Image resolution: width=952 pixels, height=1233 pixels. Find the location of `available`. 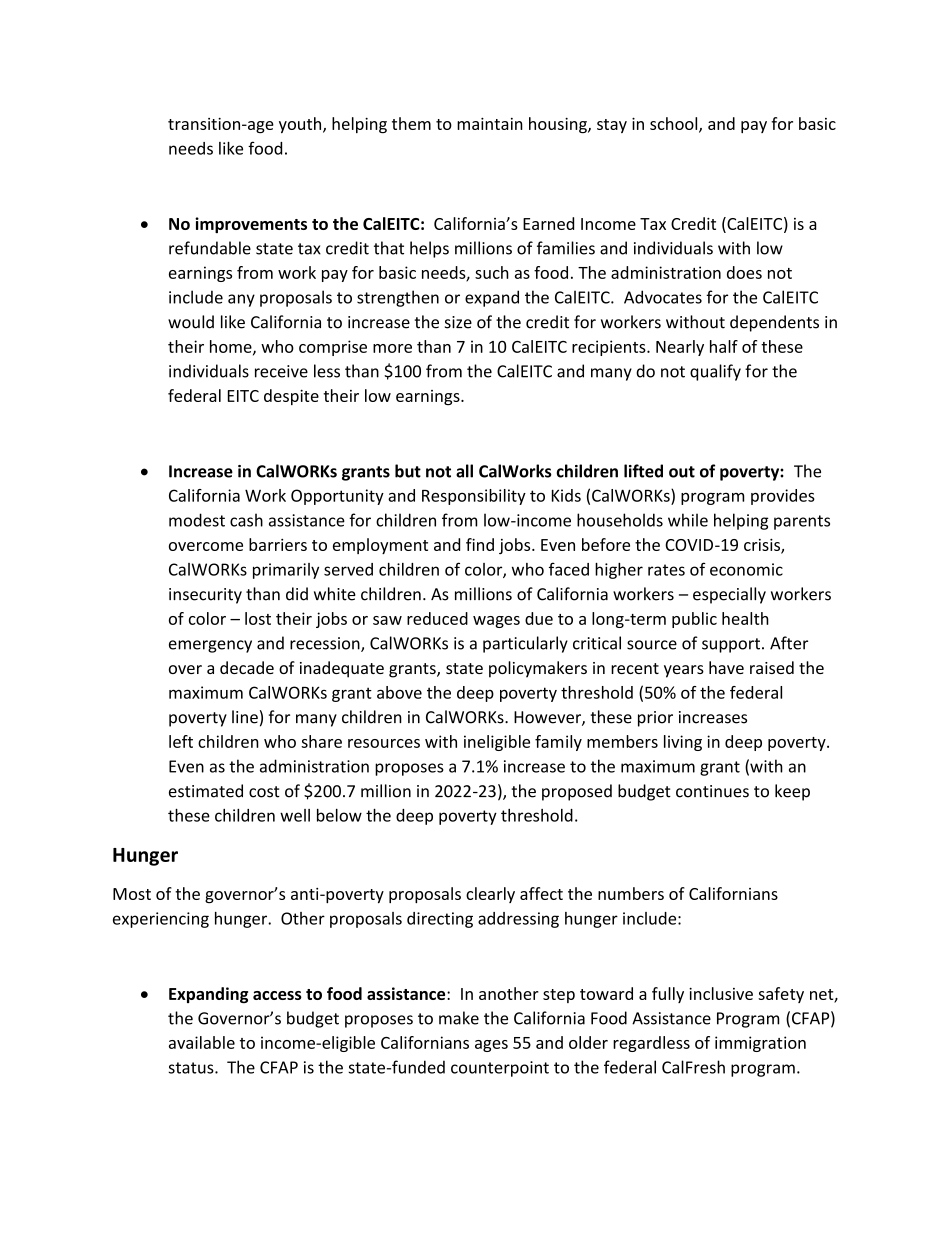

available is located at coordinates (202, 1042).
